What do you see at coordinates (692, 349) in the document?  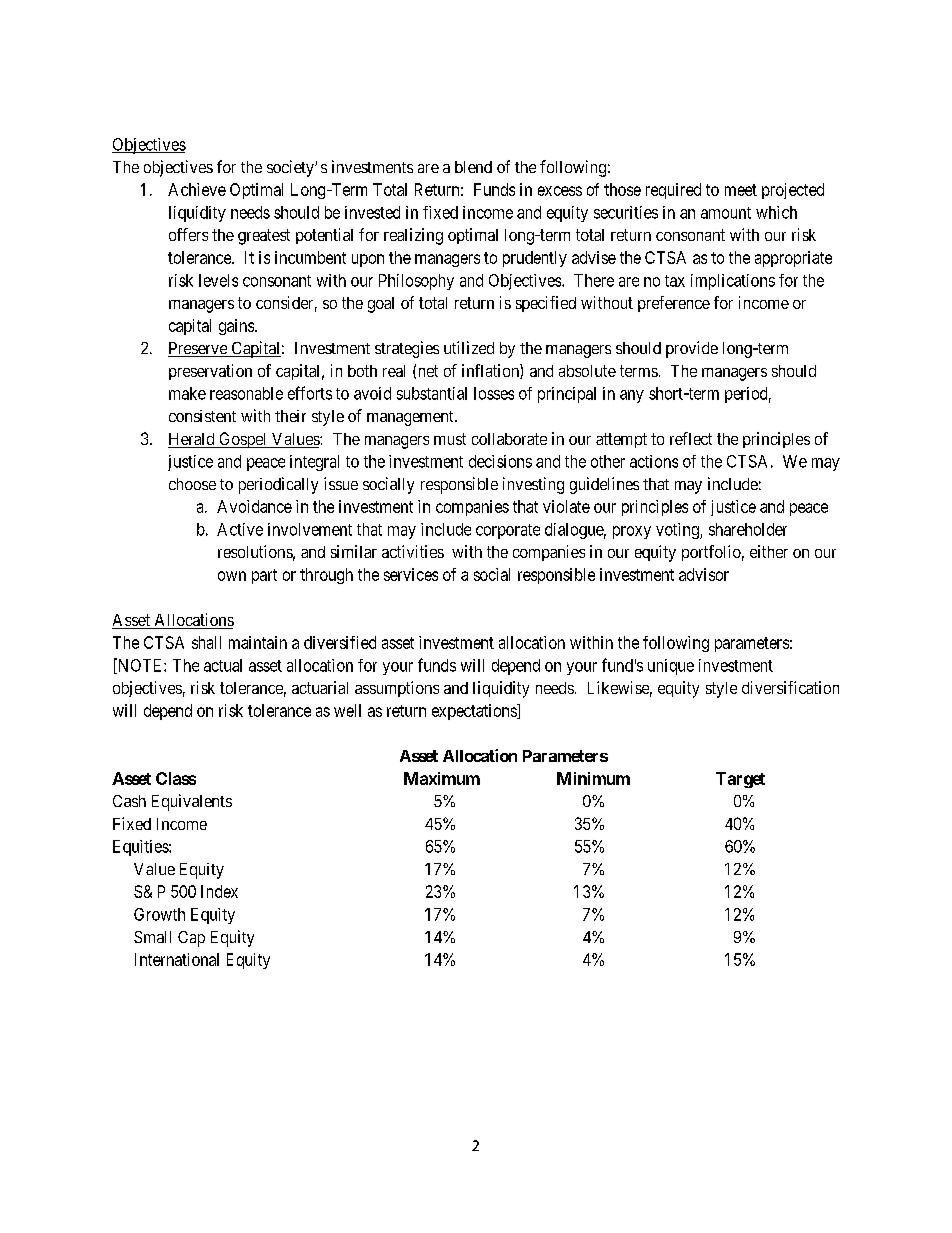 I see `provide` at bounding box center [692, 349].
